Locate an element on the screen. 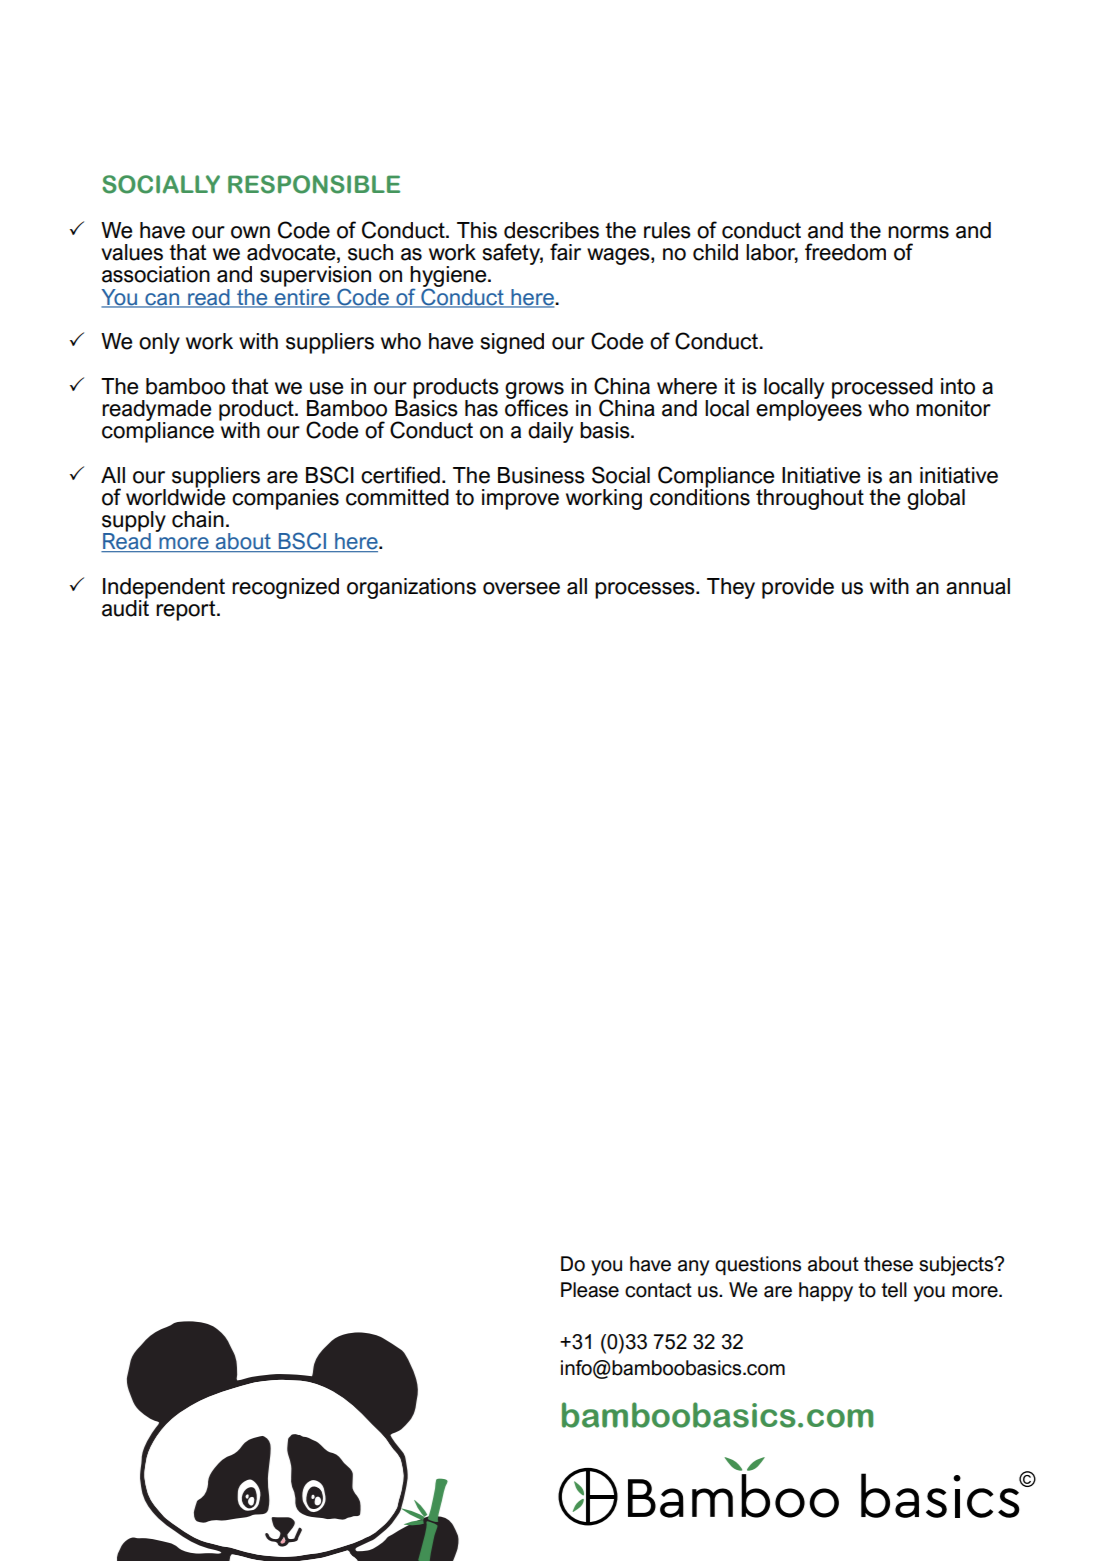 This screenshot has height=1561, width=1104. these is located at coordinates (888, 1264).
